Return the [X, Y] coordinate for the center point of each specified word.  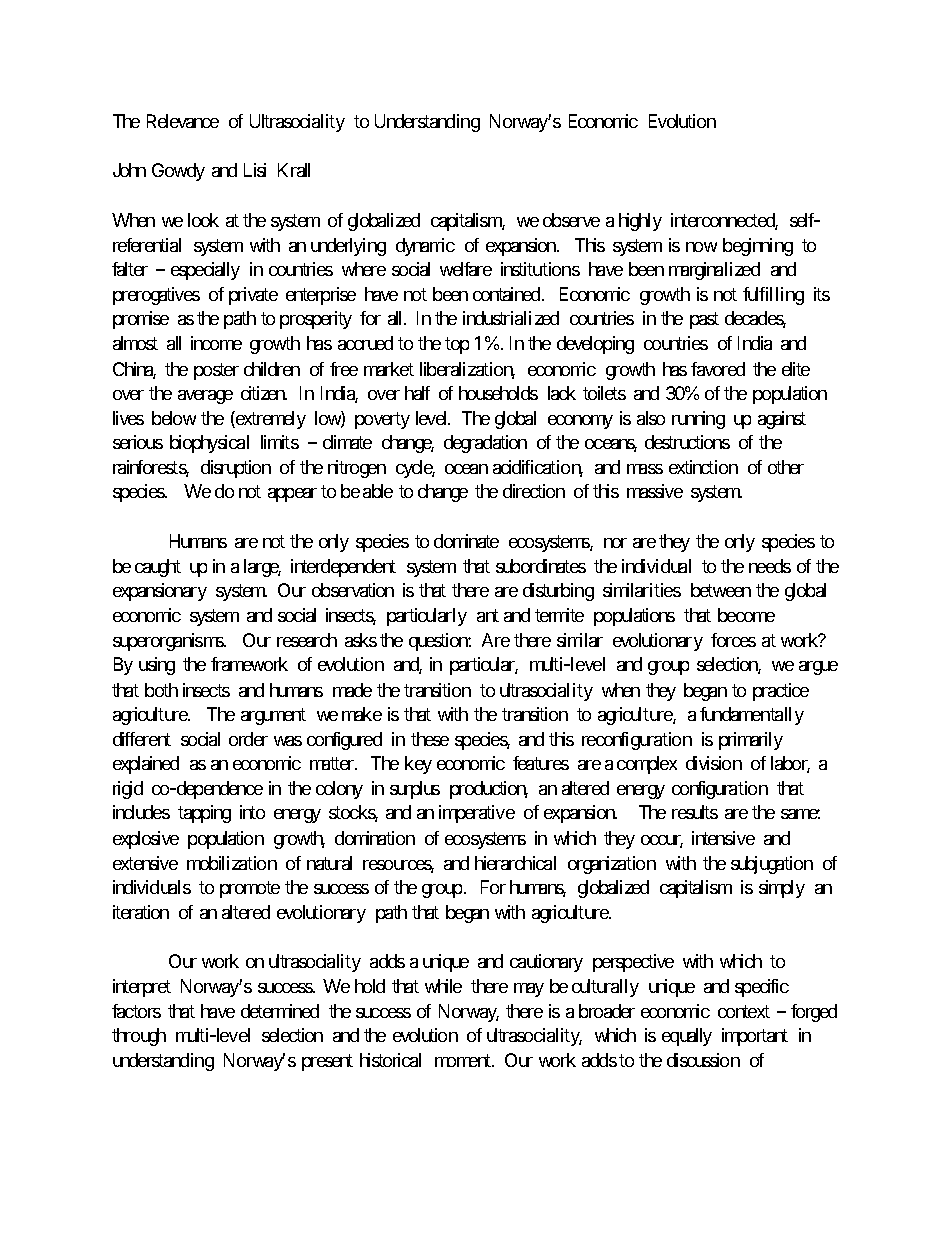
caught [158, 568]
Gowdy [178, 172]
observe [571, 220]
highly [640, 222]
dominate [466, 541]
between [721, 590]
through [139, 1037]
